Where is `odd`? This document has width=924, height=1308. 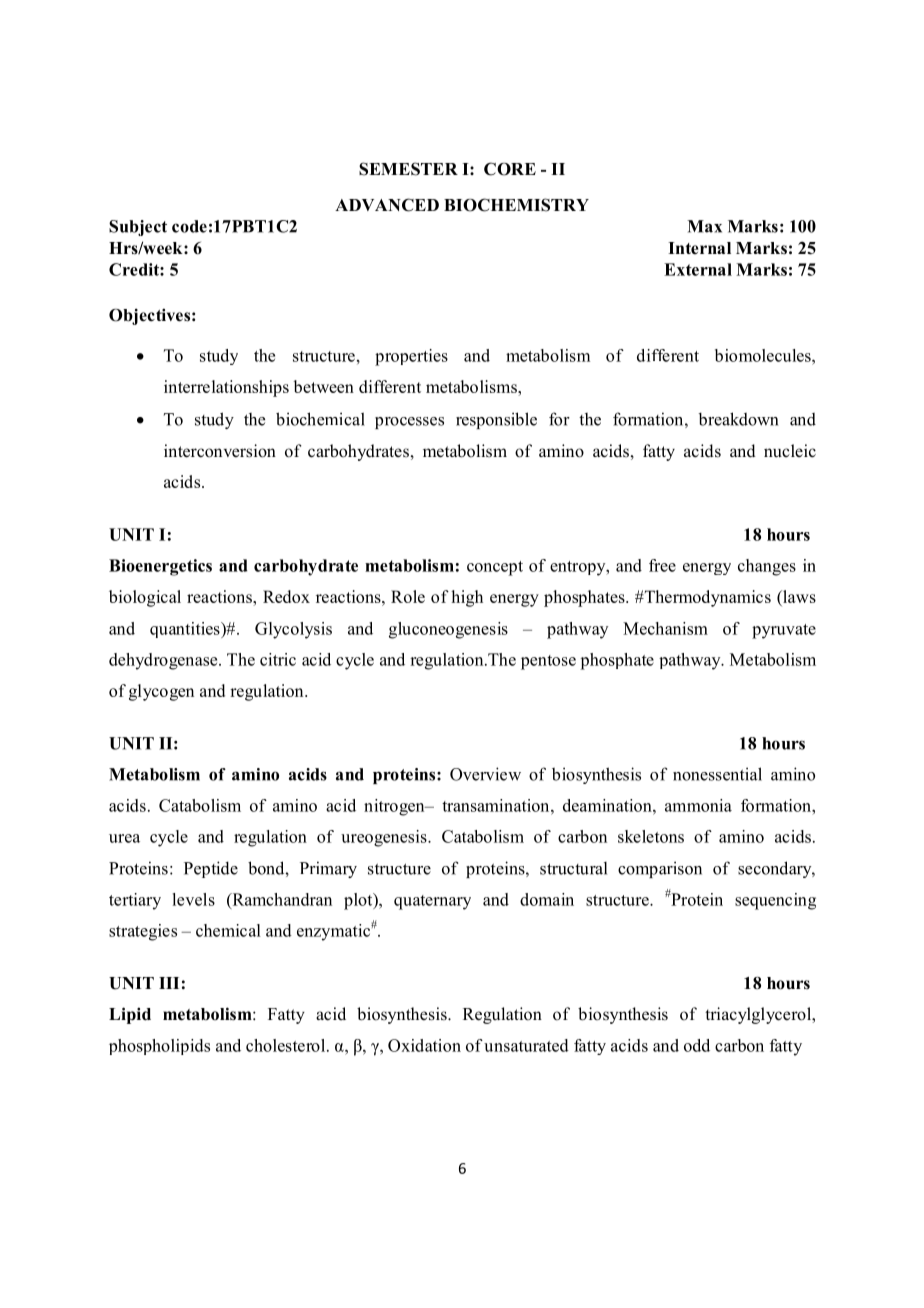 odd is located at coordinates (697, 1045).
